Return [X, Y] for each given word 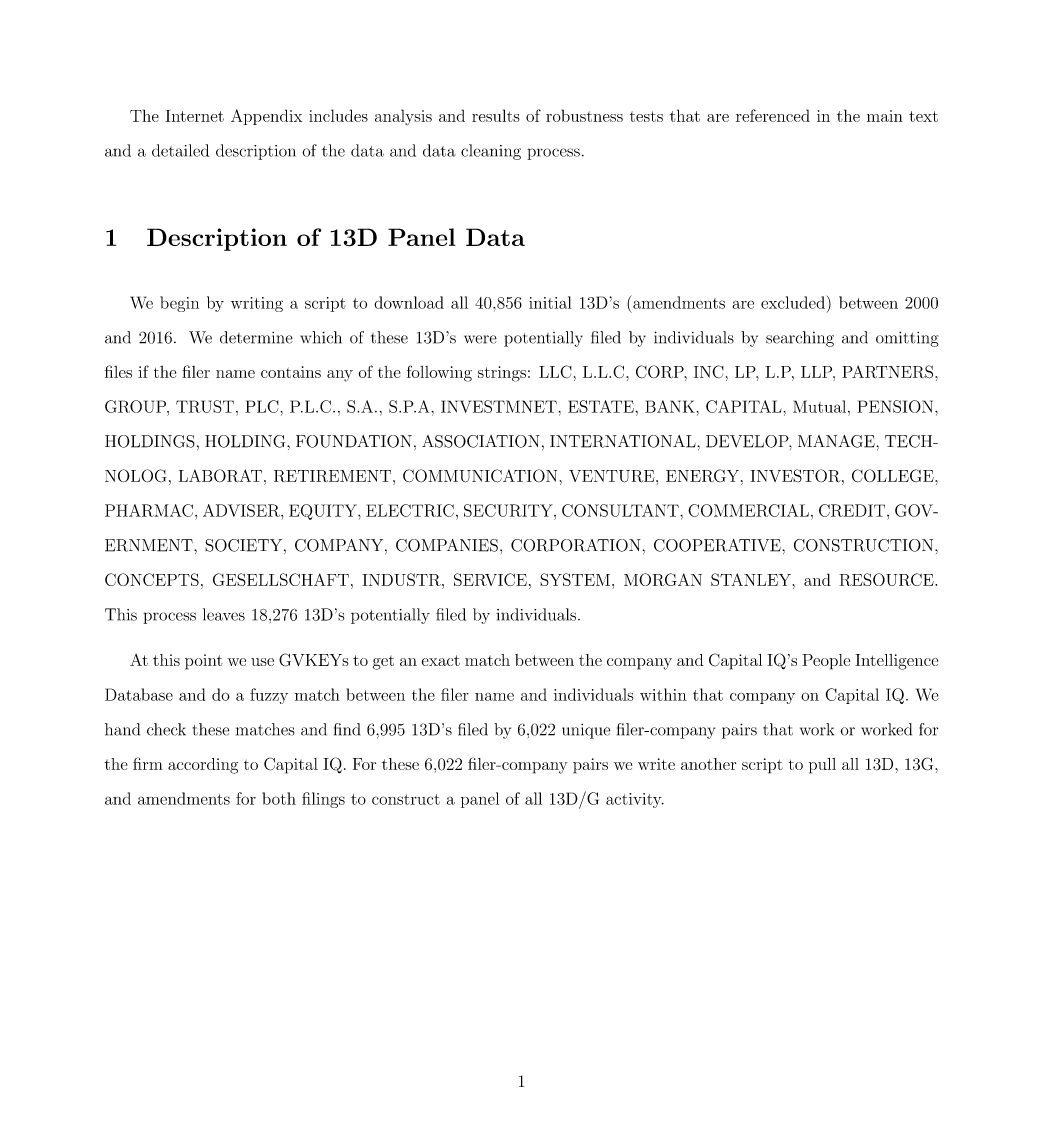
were [480, 339]
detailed [180, 150]
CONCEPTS [152, 579]
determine [256, 337]
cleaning [491, 152]
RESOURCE [887, 579]
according [203, 766]
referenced [773, 115]
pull [822, 766]
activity [634, 800]
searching [800, 339]
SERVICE [490, 579]
